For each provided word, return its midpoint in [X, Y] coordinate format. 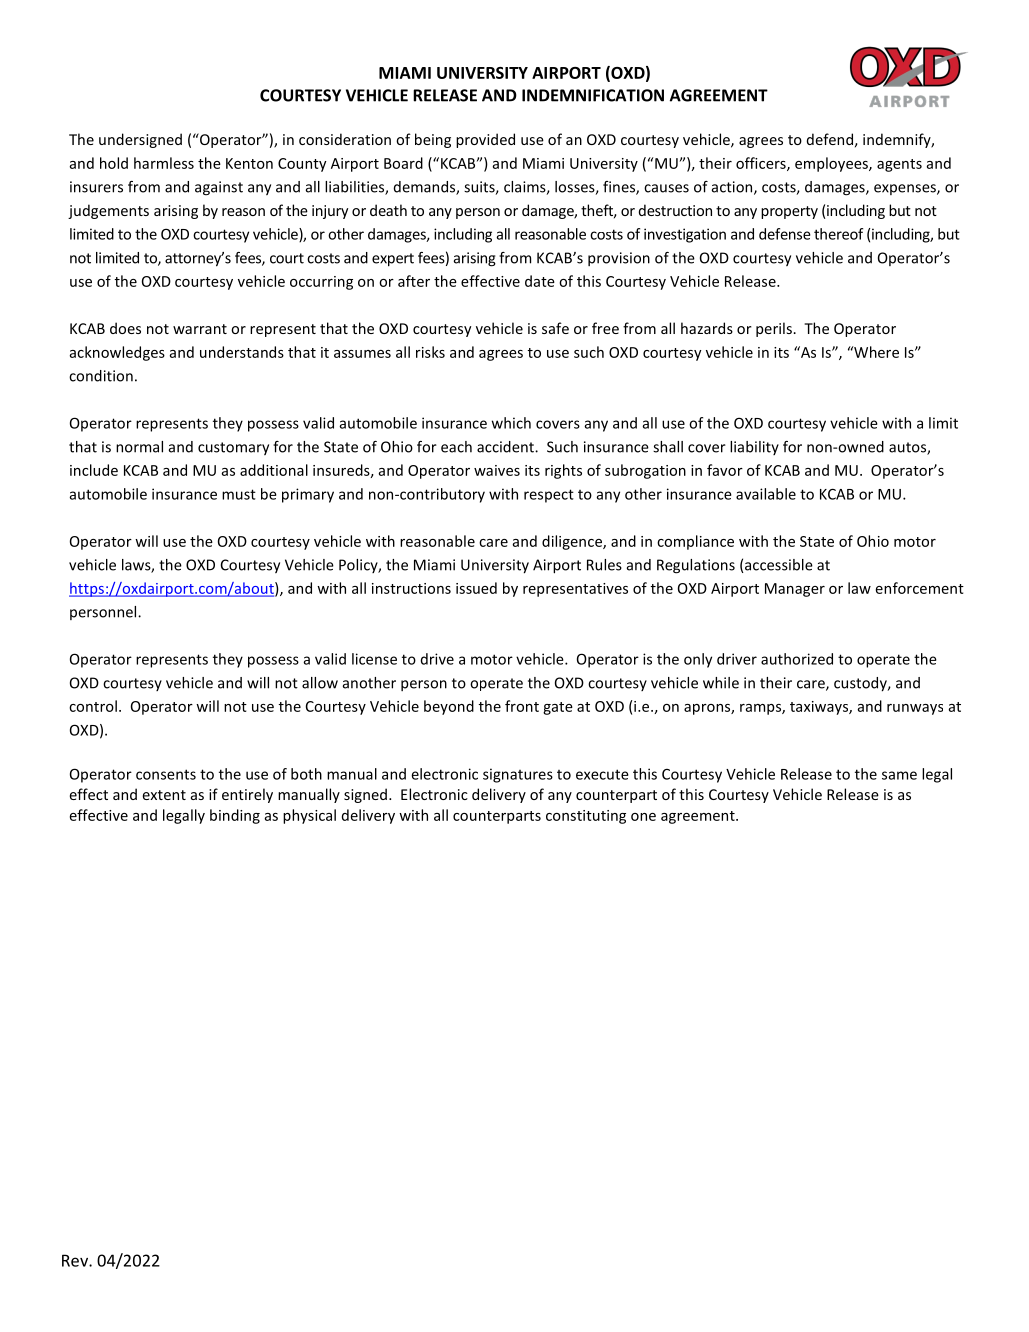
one [643, 817]
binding [235, 816]
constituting [586, 817]
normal [139, 447]
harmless [164, 163]
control [93, 706]
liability [754, 448]
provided [485, 140]
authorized [797, 659]
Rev [76, 1260]
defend [830, 139]
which [511, 423]
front [522, 706]
